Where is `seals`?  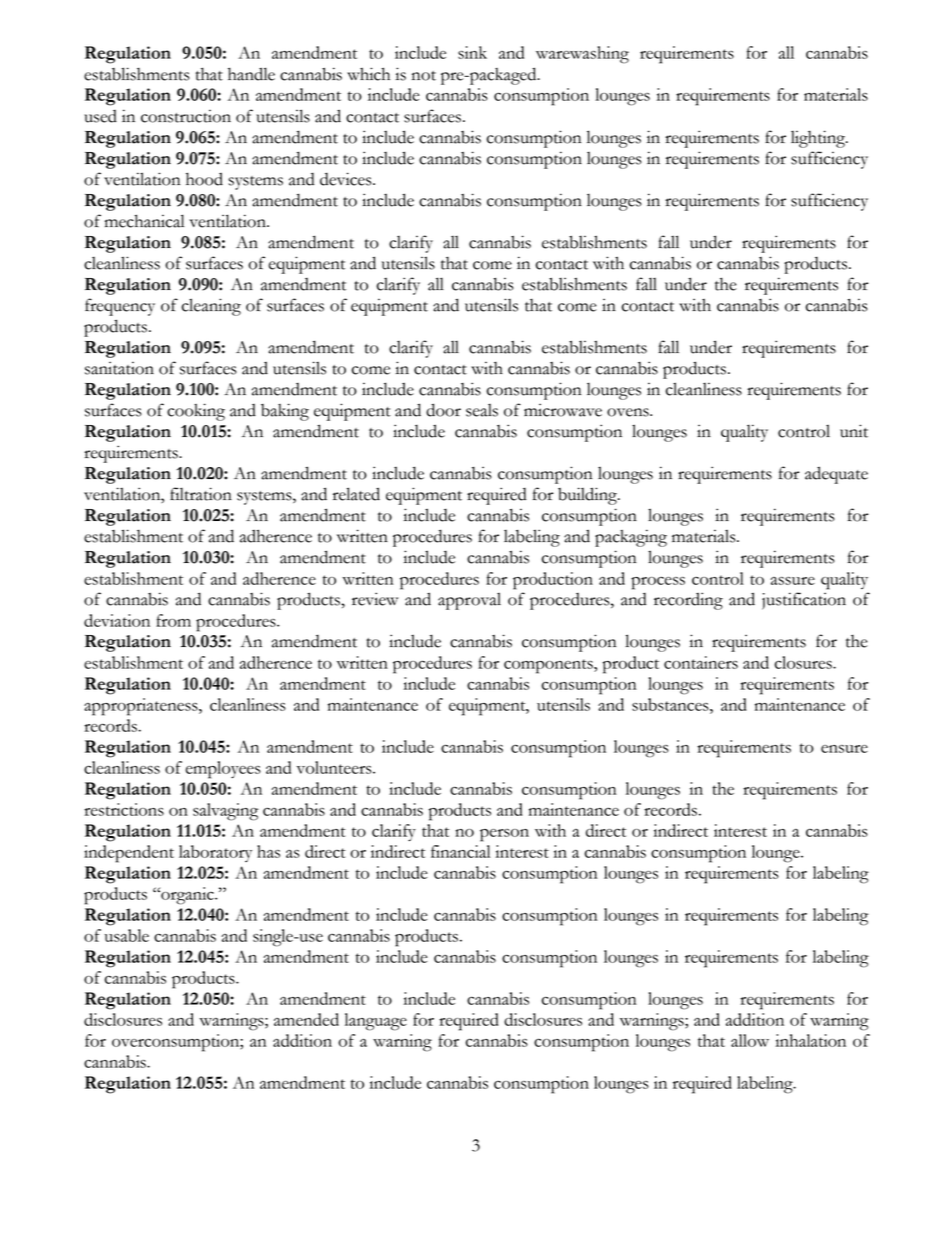 seals is located at coordinates (482, 410).
